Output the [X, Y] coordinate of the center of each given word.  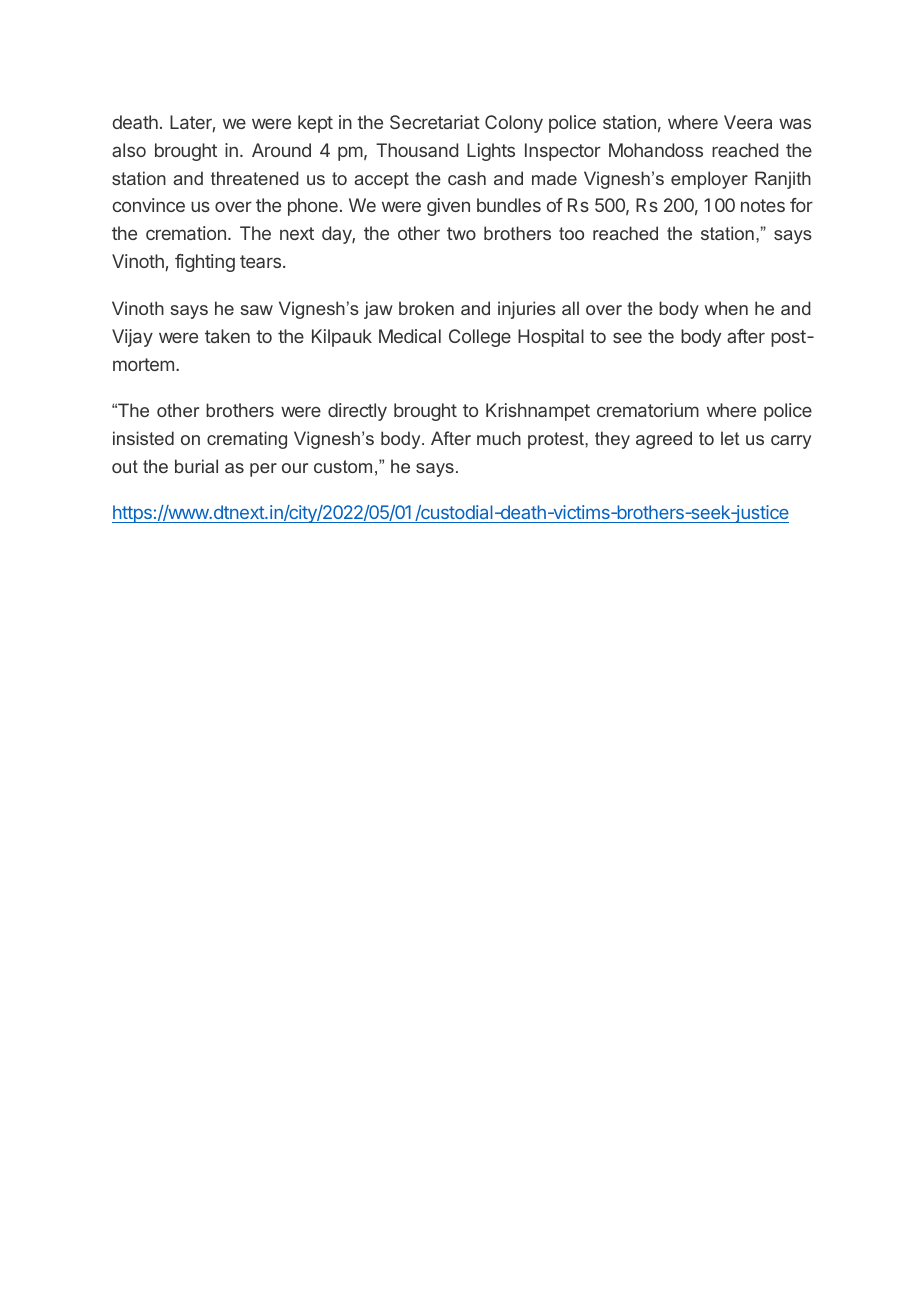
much [499, 438]
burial [196, 466]
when [726, 308]
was [795, 123]
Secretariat [435, 122]
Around [281, 150]
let [730, 438]
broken [426, 308]
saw [256, 310]
